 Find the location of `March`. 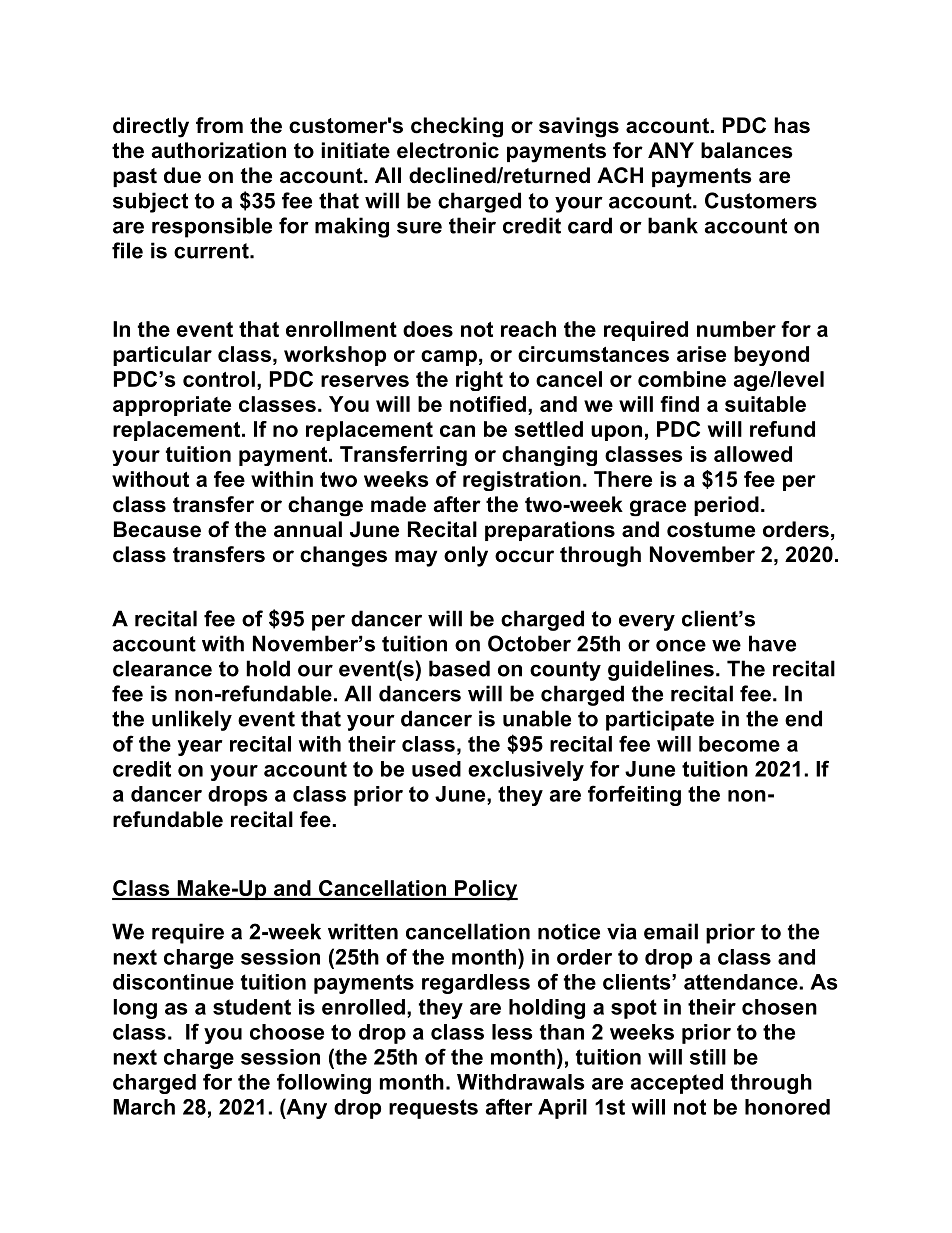

March is located at coordinates (144, 1107).
